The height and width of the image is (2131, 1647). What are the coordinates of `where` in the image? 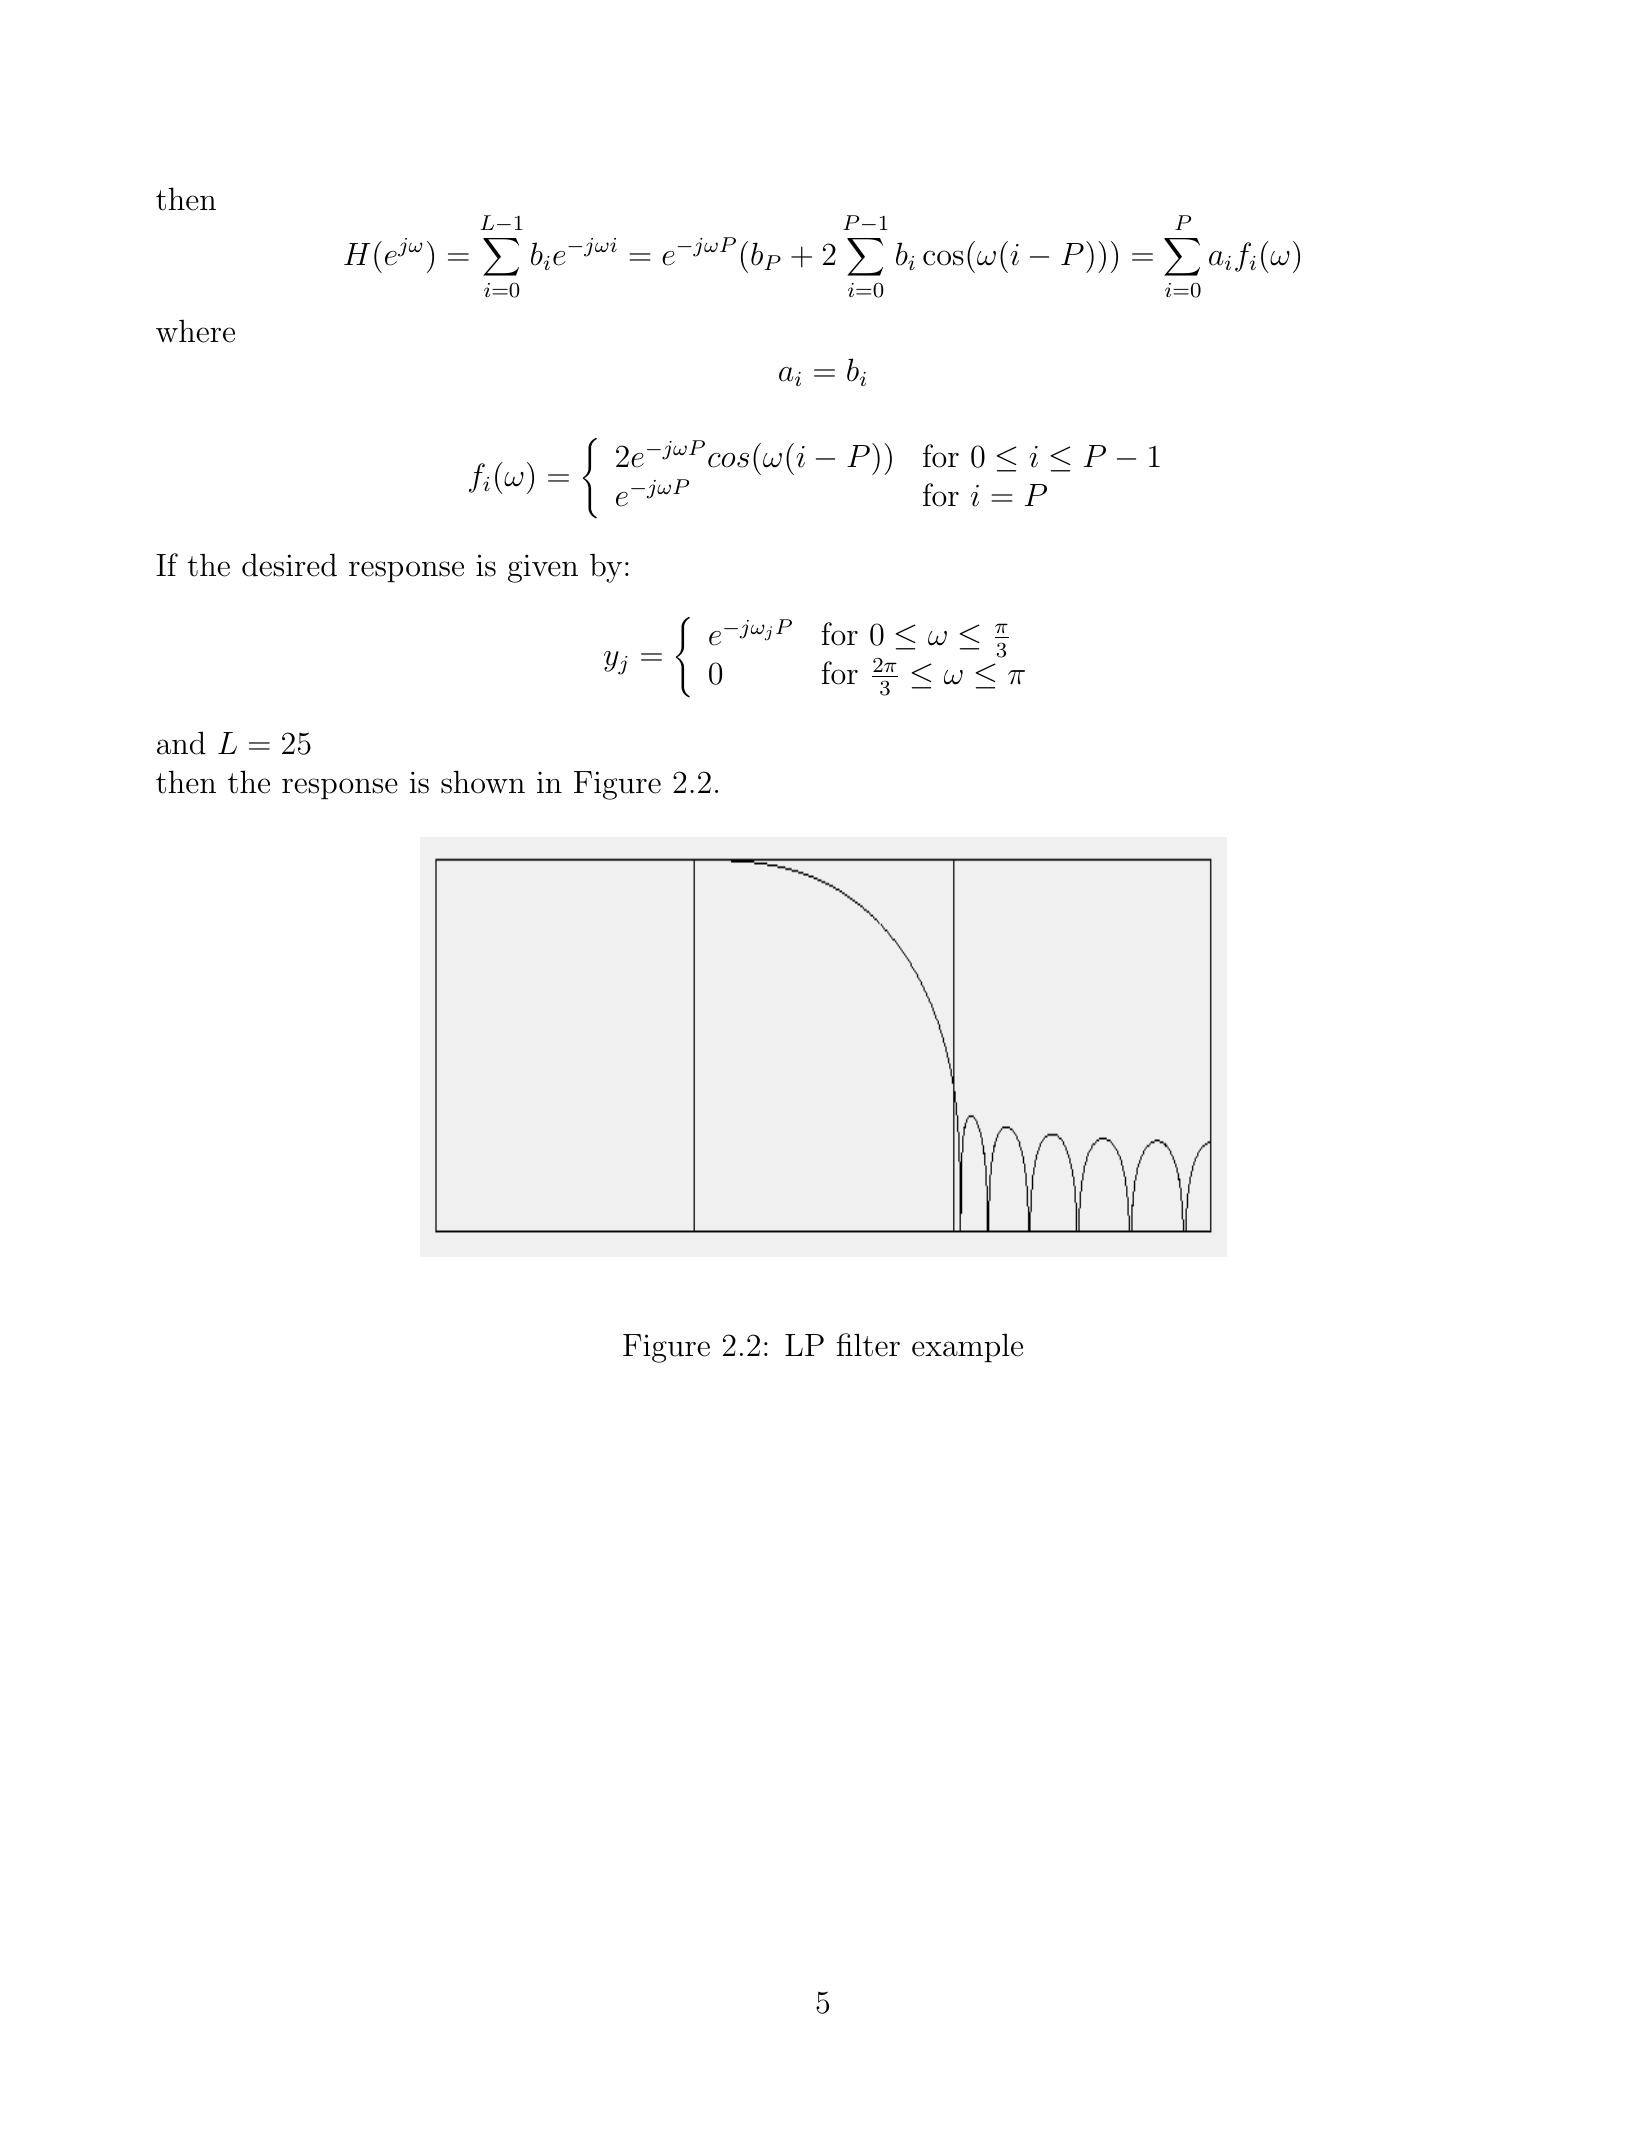 It's located at (195, 331).
